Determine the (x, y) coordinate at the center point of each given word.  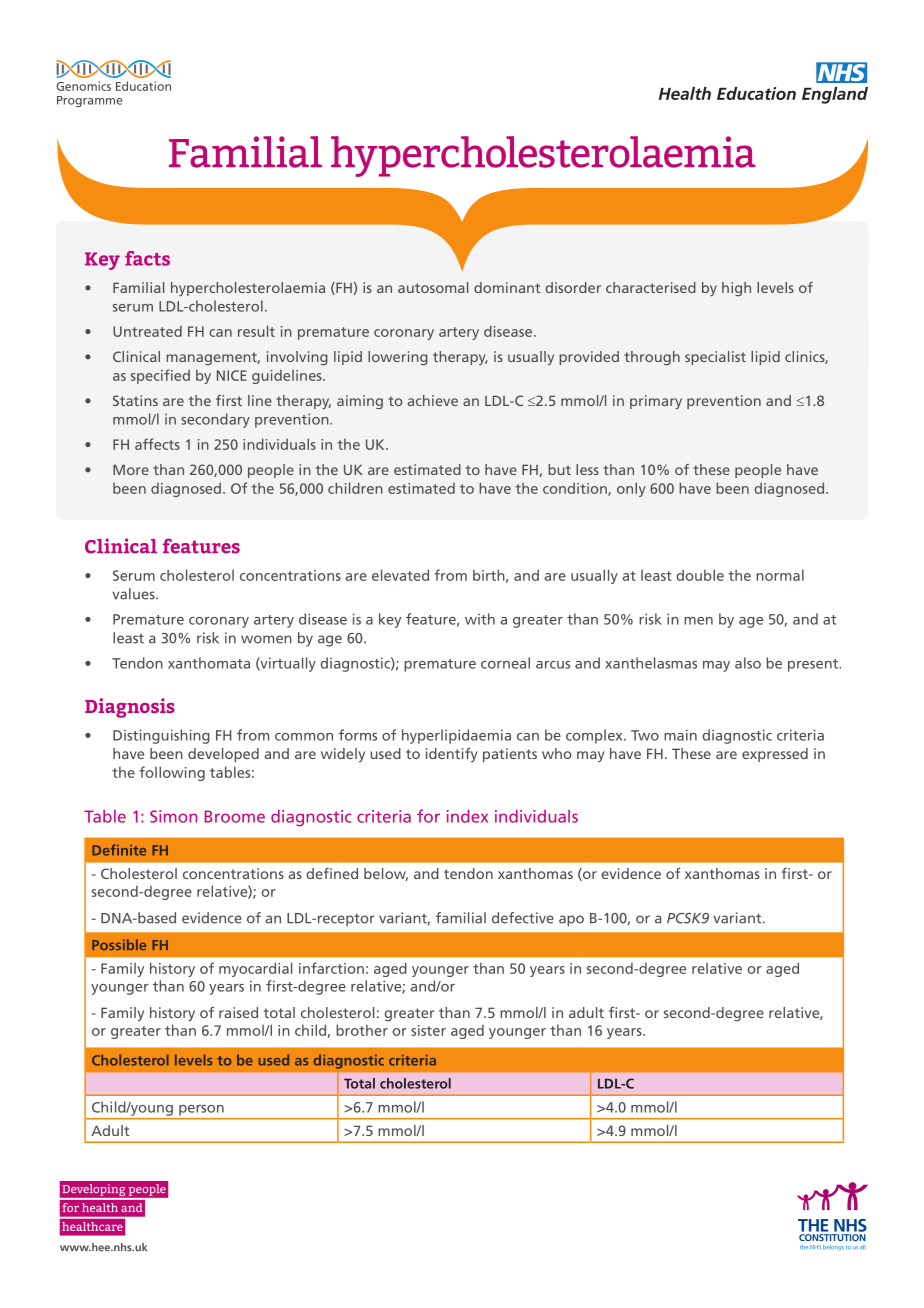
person (201, 1110)
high (736, 289)
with (480, 619)
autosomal (433, 287)
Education (143, 86)
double (700, 575)
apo (571, 921)
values (134, 594)
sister (428, 1030)
